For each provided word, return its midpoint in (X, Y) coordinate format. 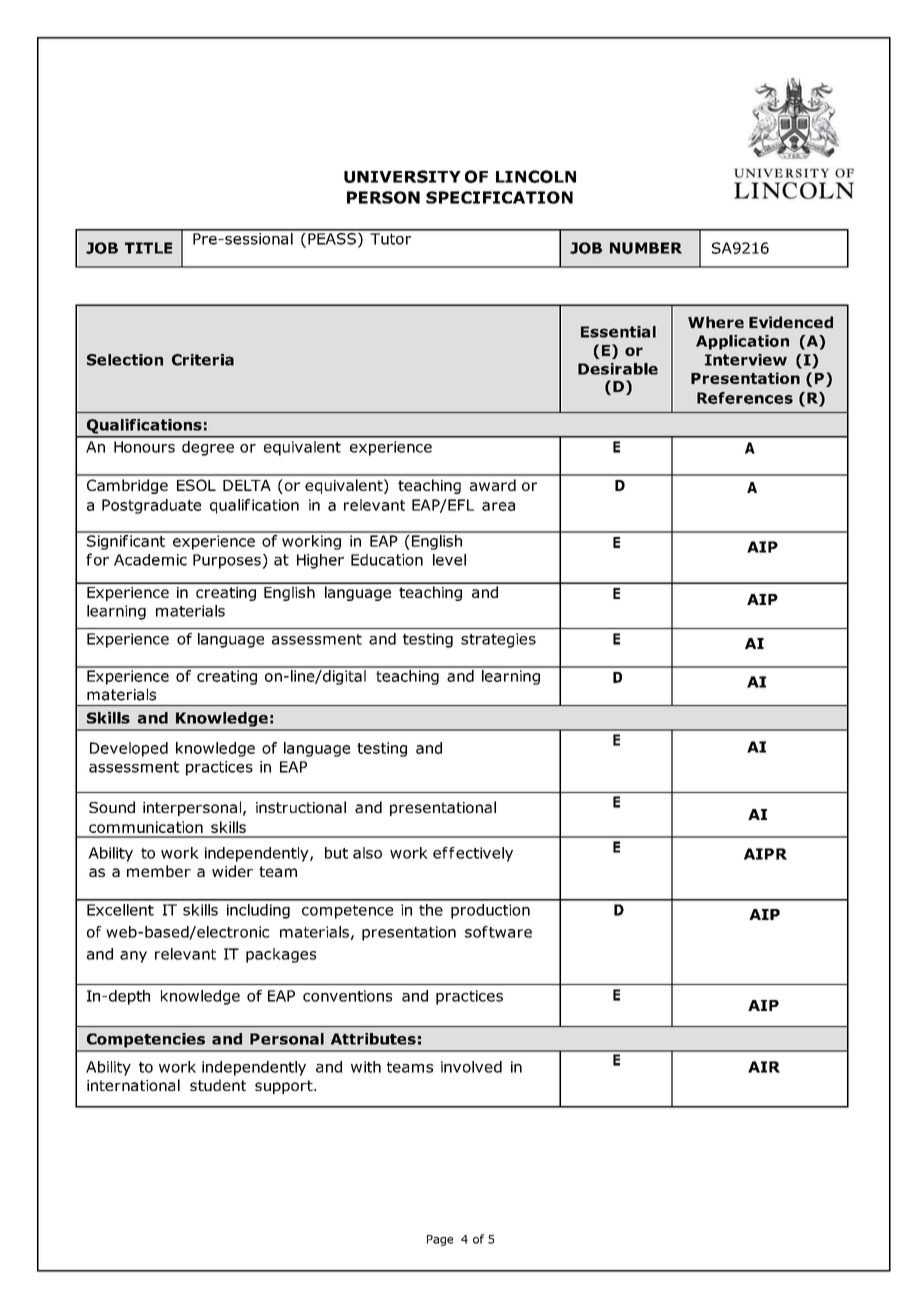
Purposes (228, 561)
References (745, 398)
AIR (764, 1067)
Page (440, 1240)
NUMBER (646, 248)
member (159, 871)
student (218, 1085)
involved (471, 1067)
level (449, 560)
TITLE (148, 248)
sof (476, 932)
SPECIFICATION (499, 197)
